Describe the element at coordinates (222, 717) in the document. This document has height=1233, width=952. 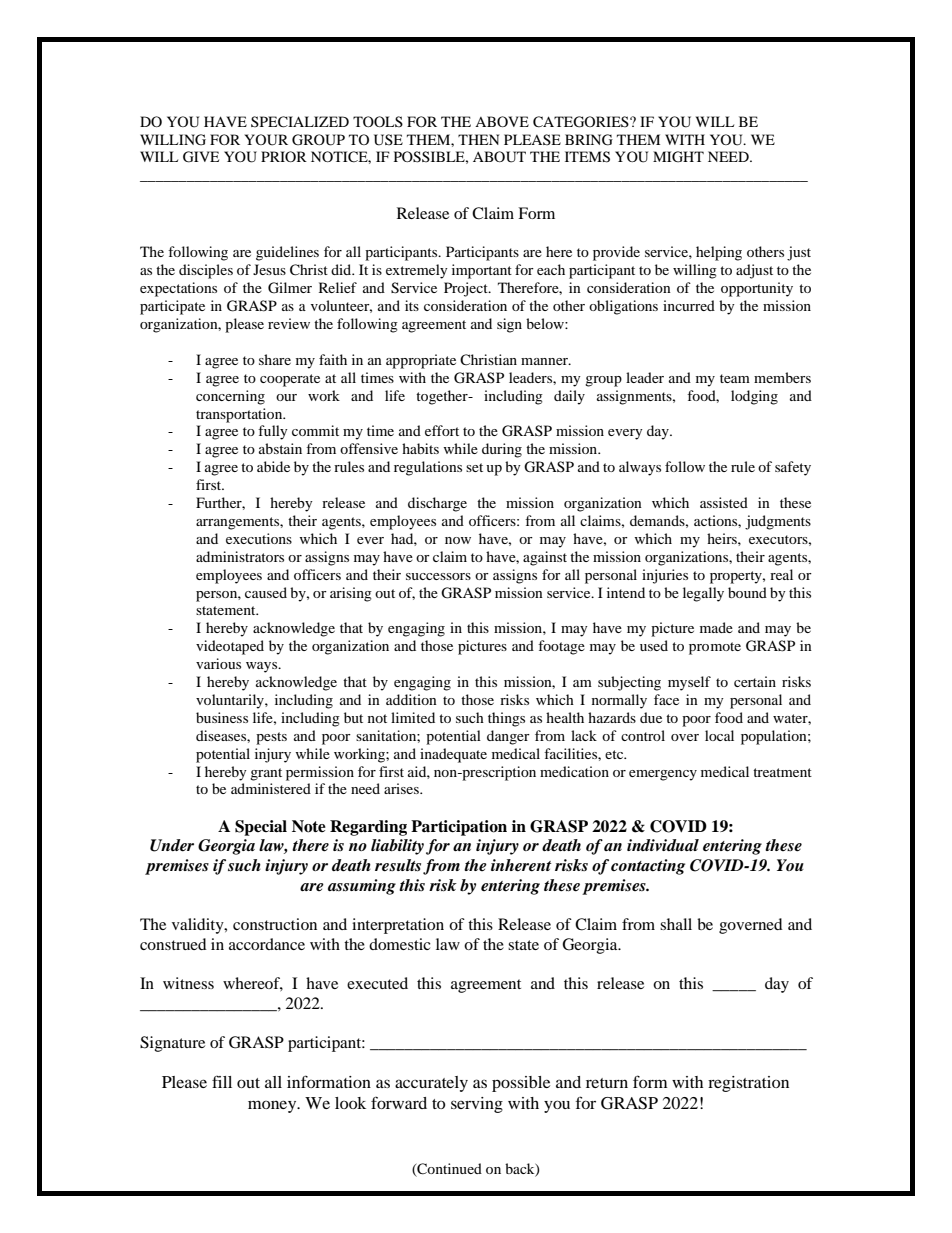
I see `business` at that location.
